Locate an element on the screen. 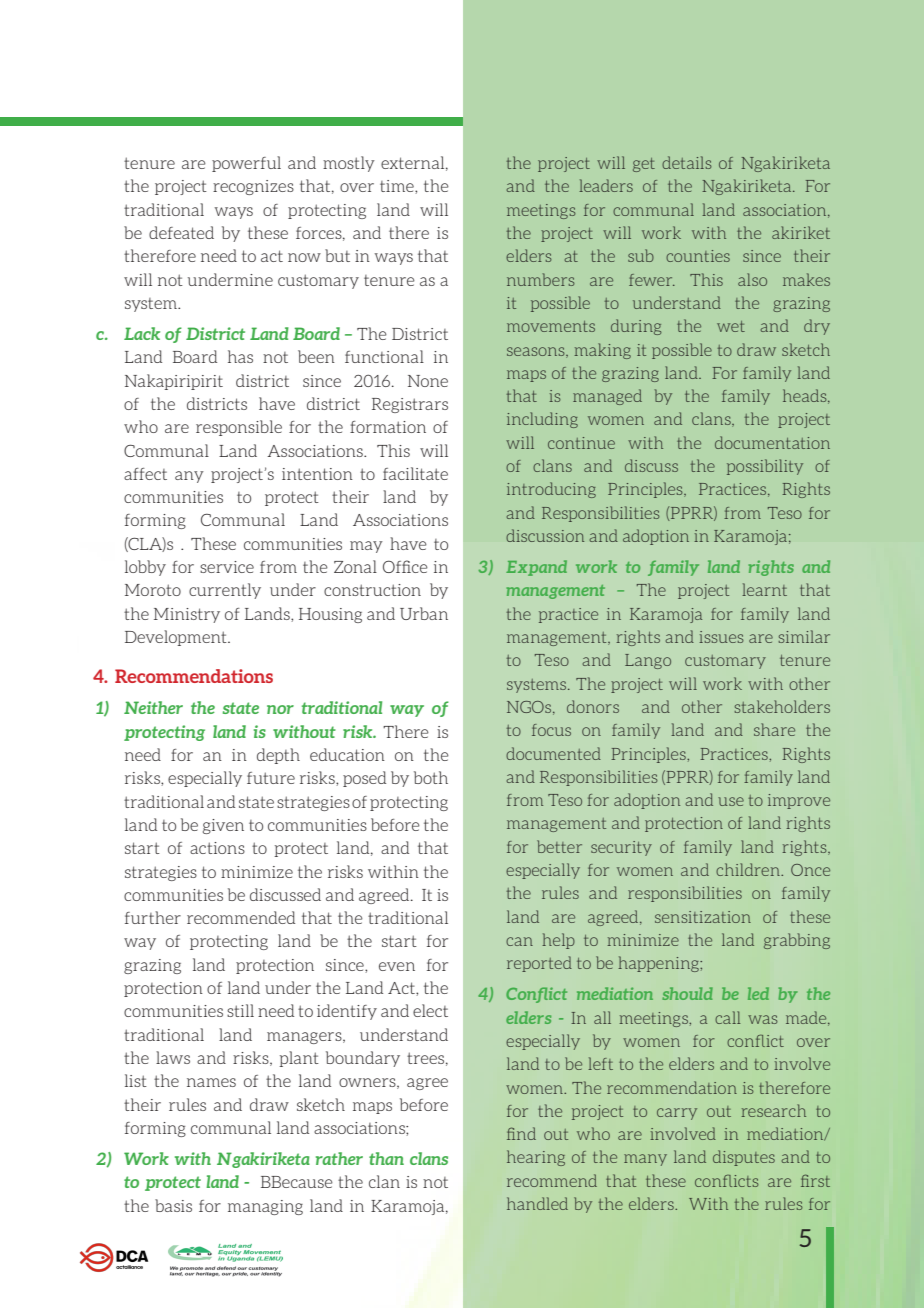 The image size is (924, 1308). actions is located at coordinates (217, 848).
